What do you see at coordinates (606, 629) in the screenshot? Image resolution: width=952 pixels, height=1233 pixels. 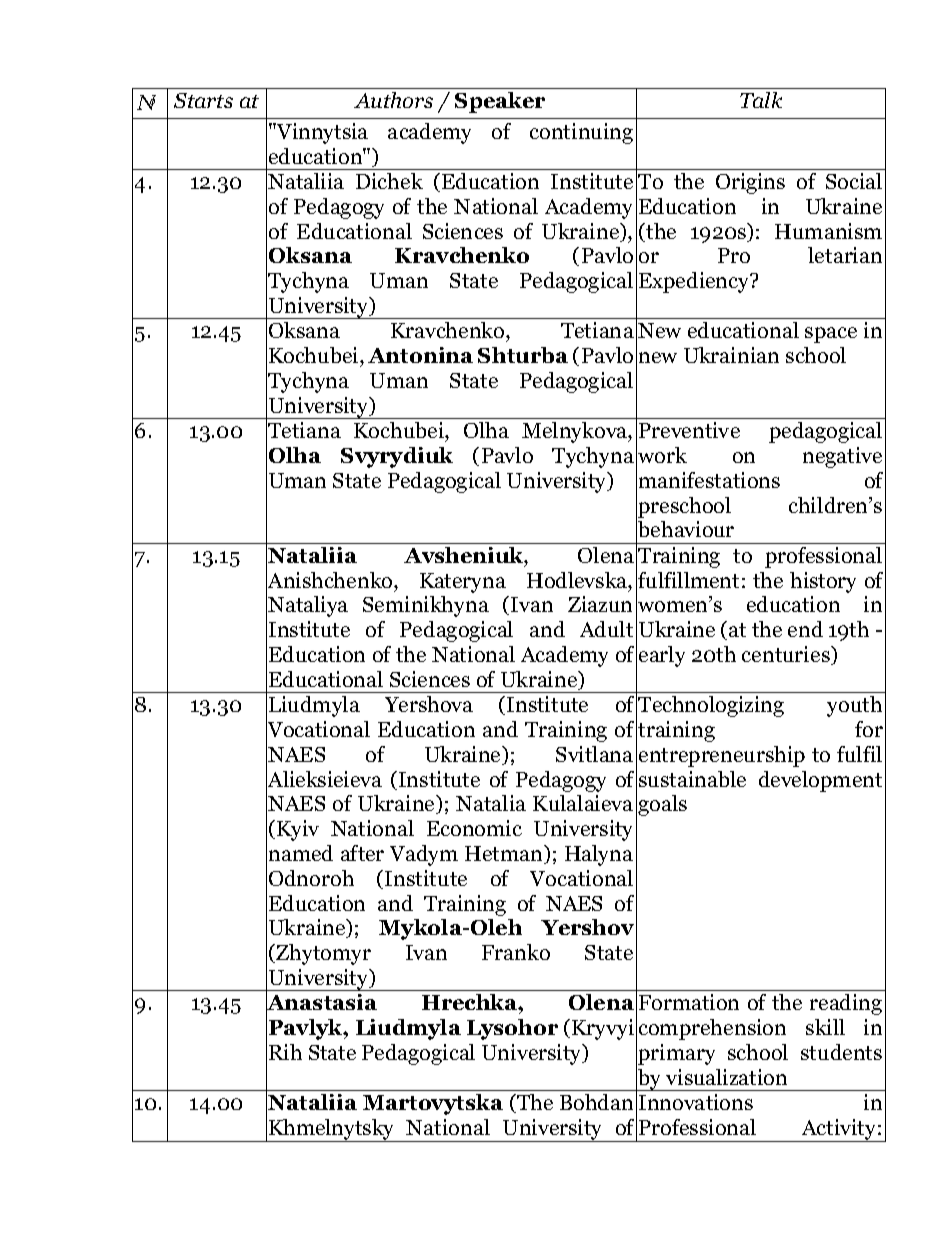 I see `Adult` at bounding box center [606, 629].
